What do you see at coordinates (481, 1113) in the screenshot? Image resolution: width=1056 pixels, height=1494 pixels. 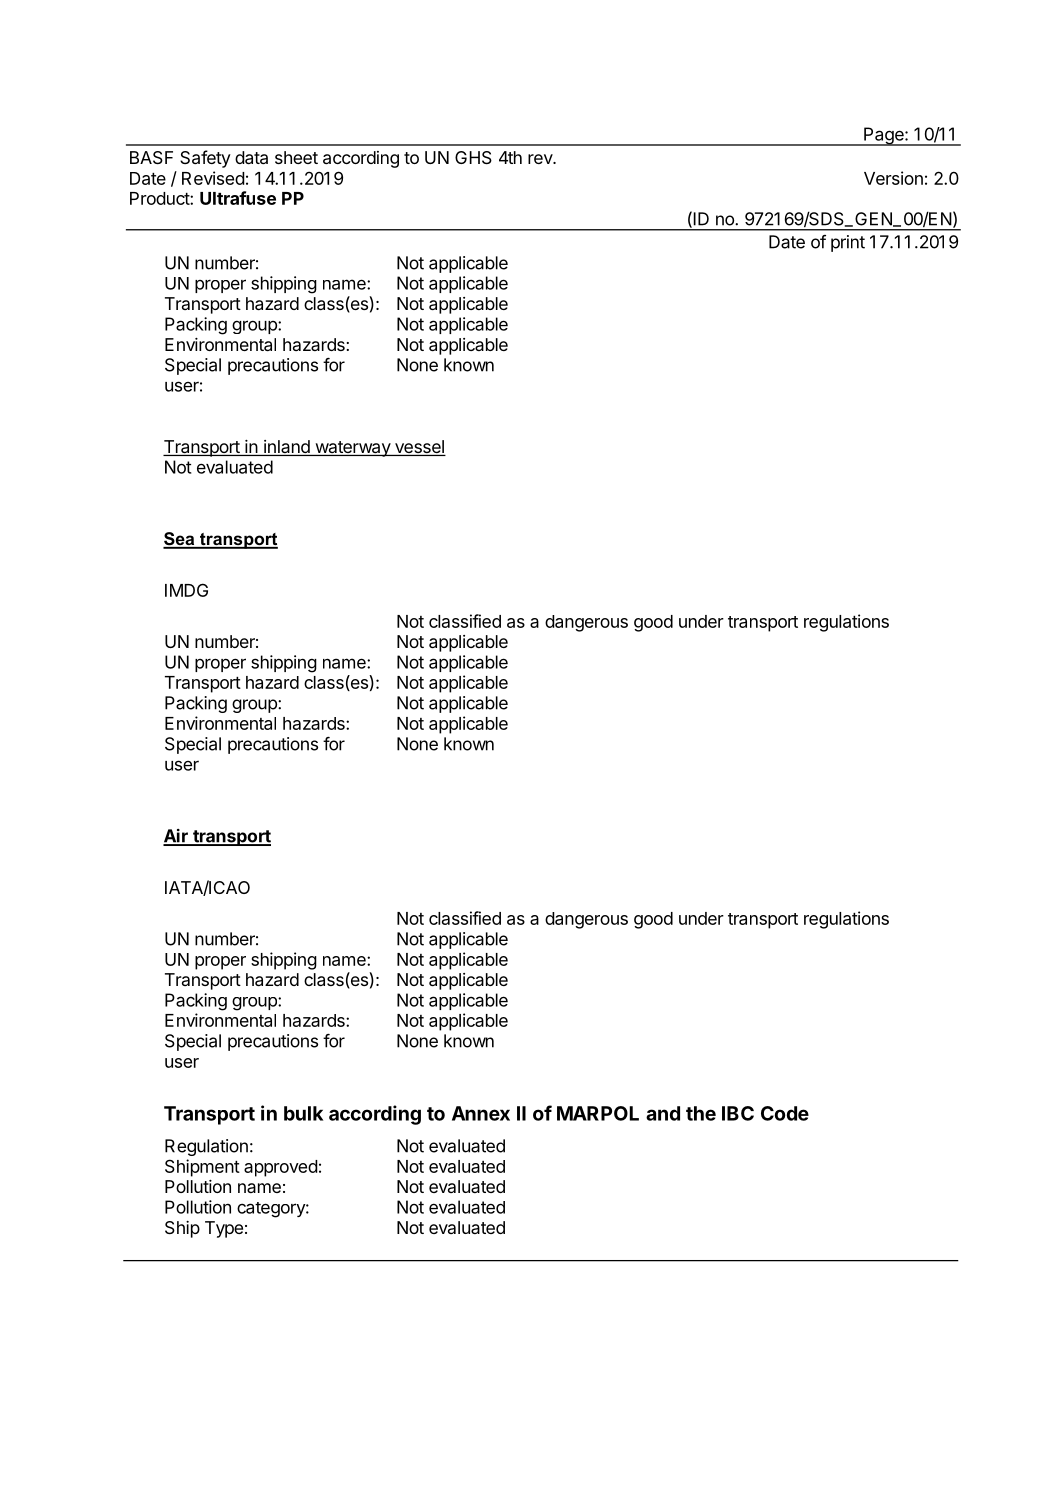 I see `Annex` at bounding box center [481, 1113].
